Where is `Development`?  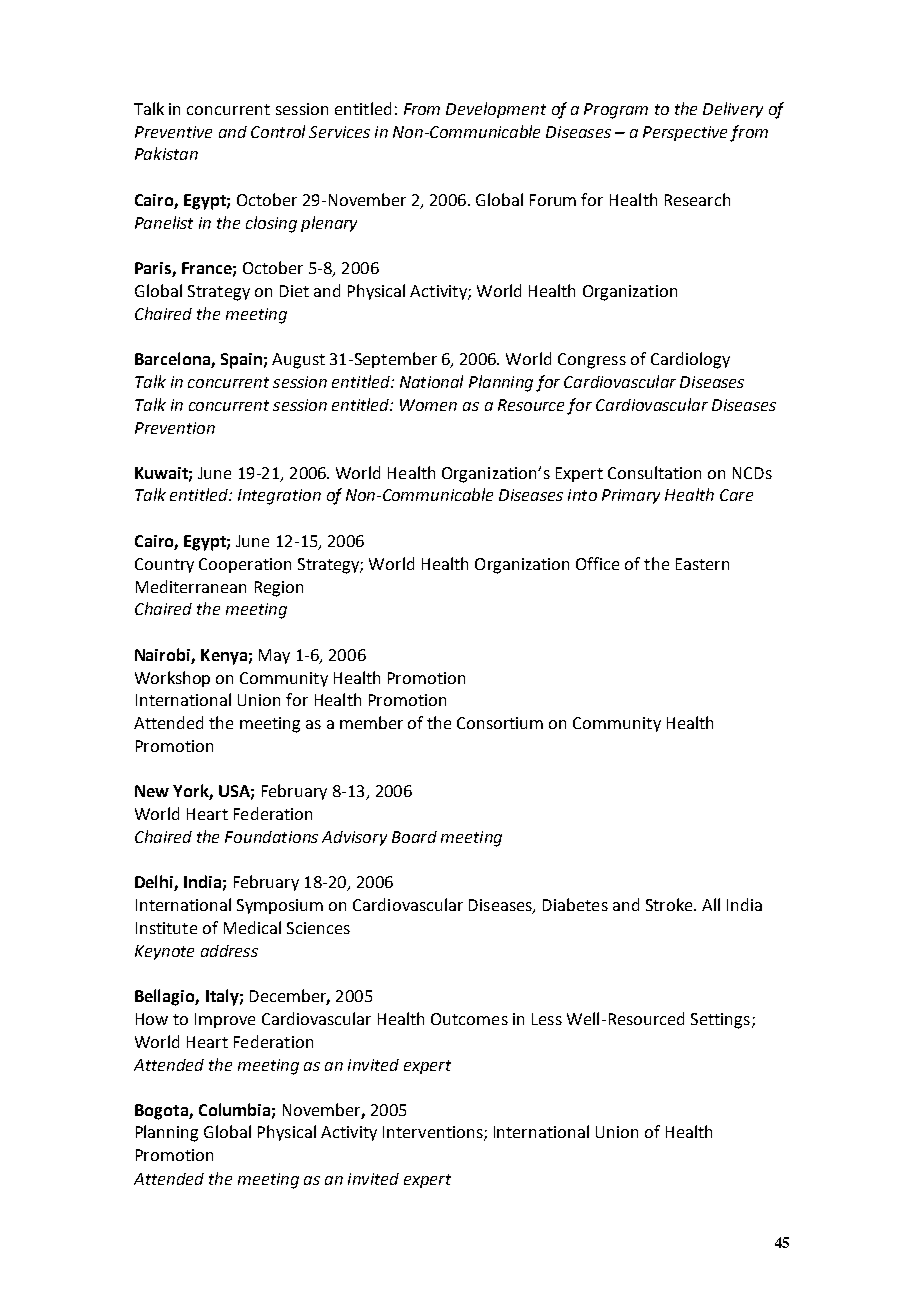 Development is located at coordinates (496, 110).
